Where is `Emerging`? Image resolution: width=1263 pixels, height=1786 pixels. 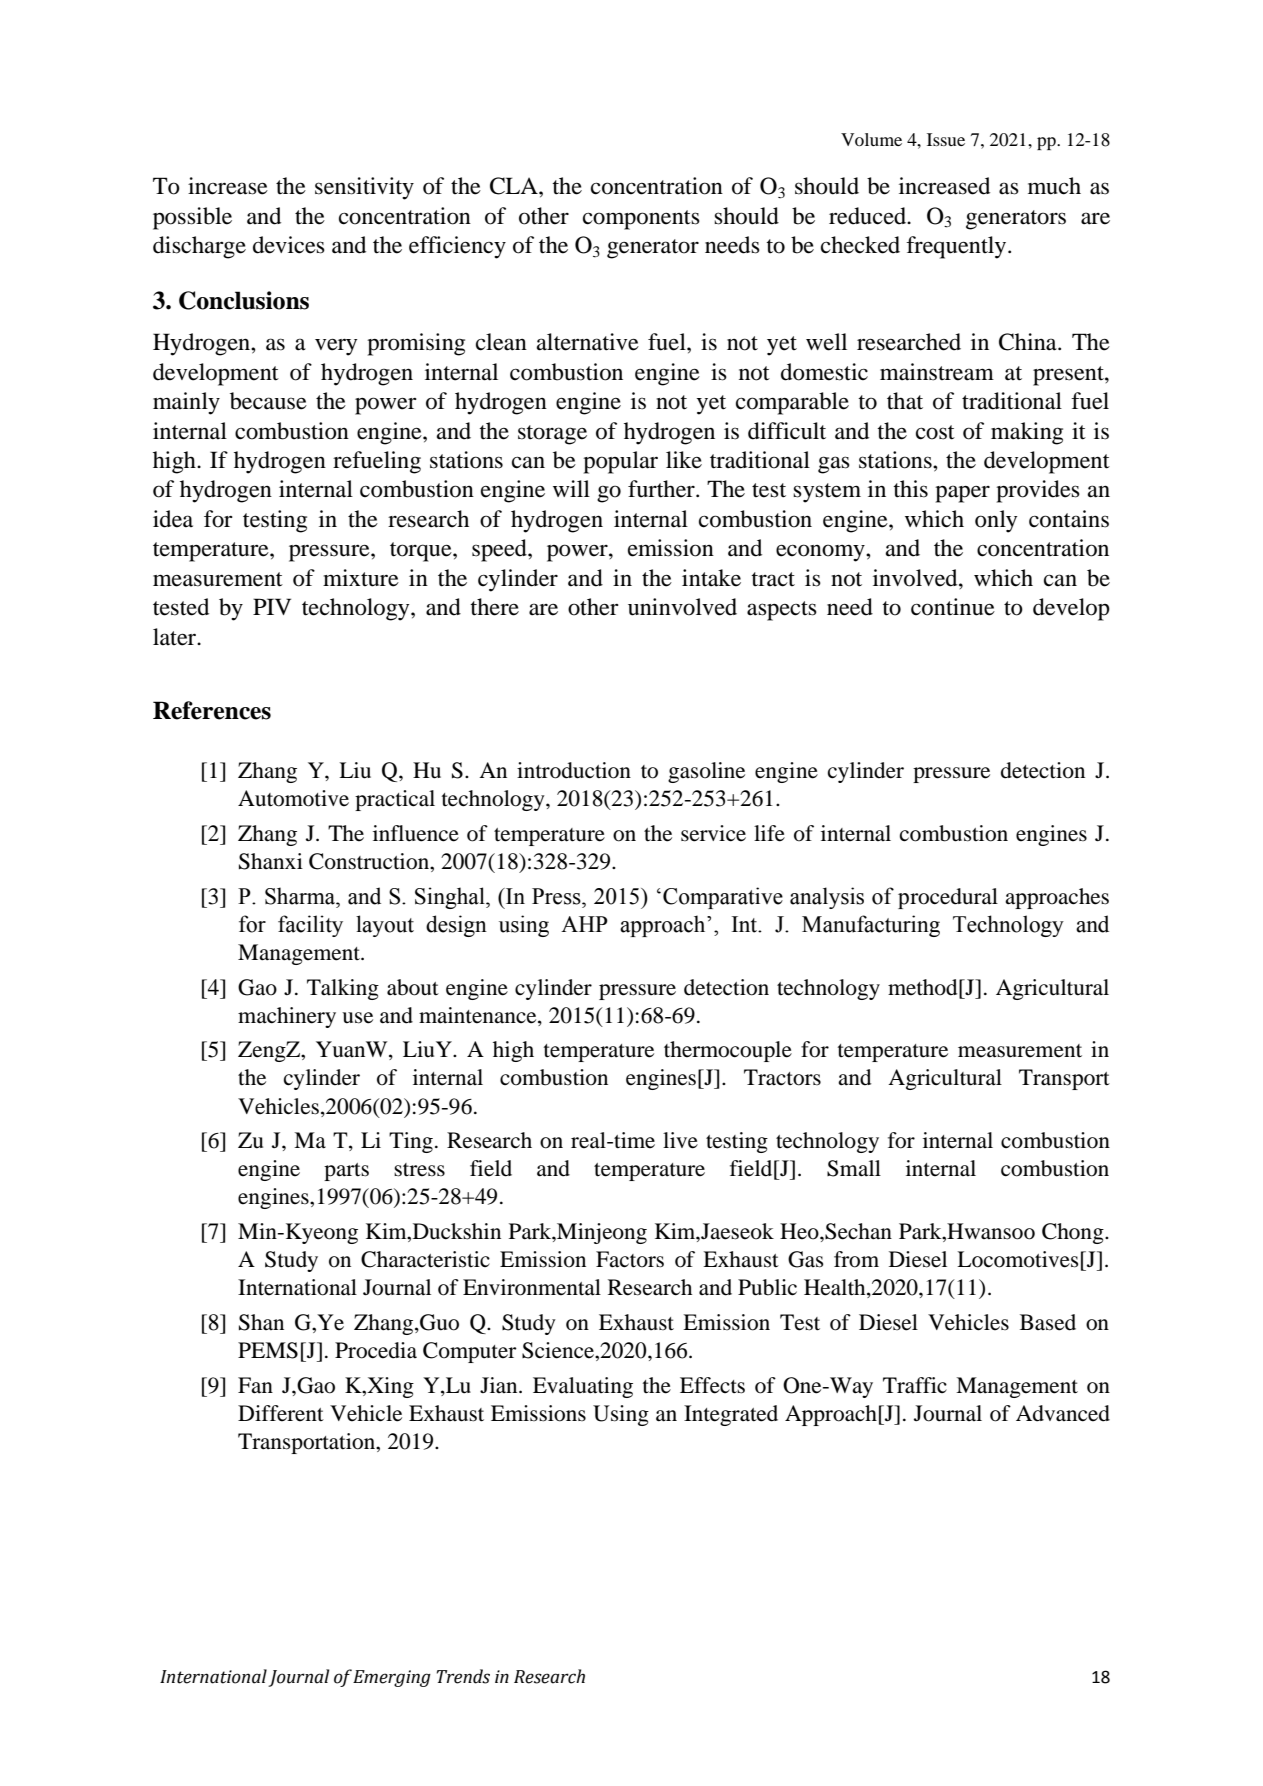
Emerging is located at coordinates (392, 1678).
